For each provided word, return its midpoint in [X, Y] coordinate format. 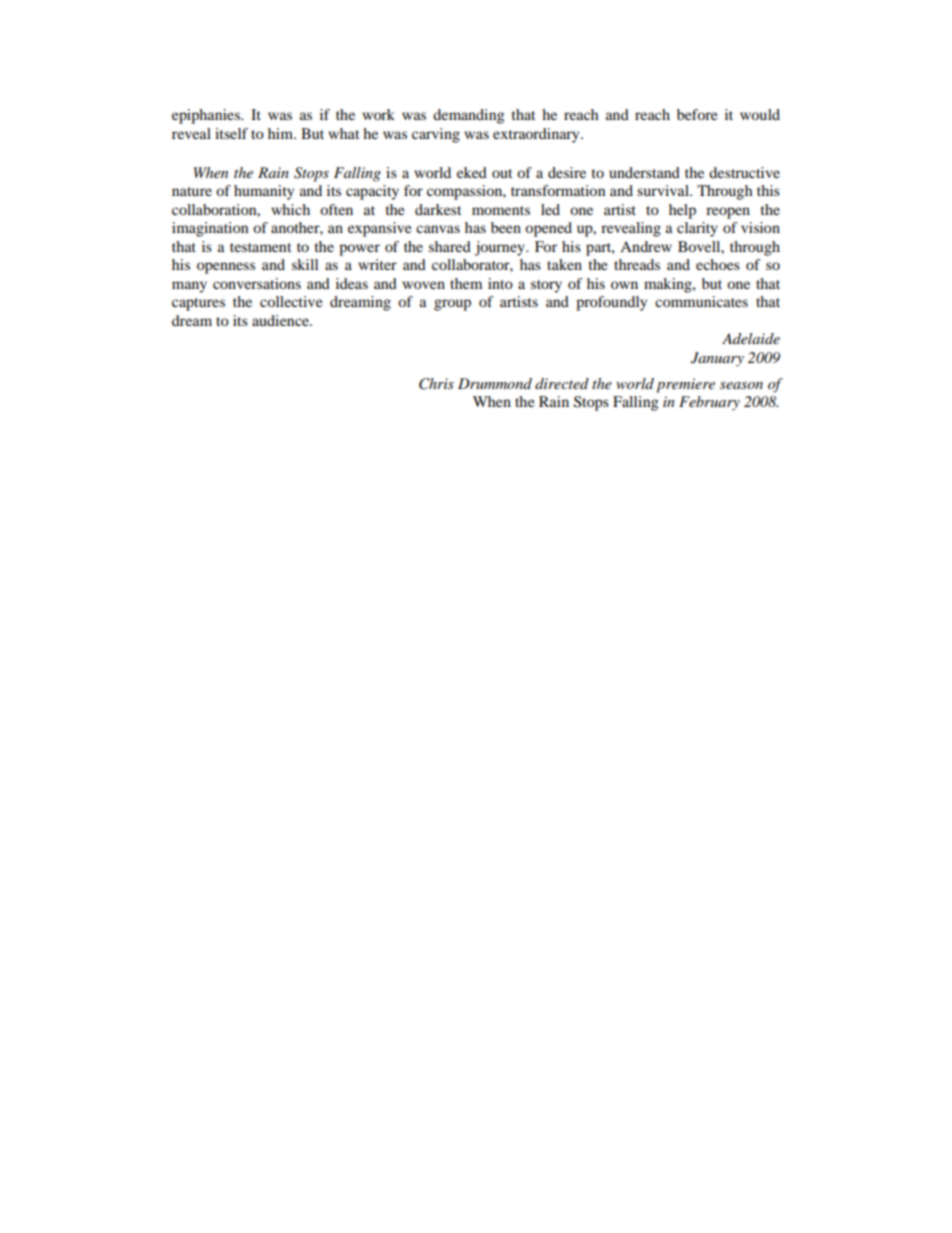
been [506, 227]
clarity [697, 229]
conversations [257, 283]
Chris [436, 384]
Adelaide [751, 338]
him [282, 133]
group [452, 305]
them [466, 283]
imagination [210, 229]
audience [281, 320]
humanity [264, 192]
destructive [744, 172]
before [697, 114]
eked [472, 172]
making [669, 285]
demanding [468, 116]
